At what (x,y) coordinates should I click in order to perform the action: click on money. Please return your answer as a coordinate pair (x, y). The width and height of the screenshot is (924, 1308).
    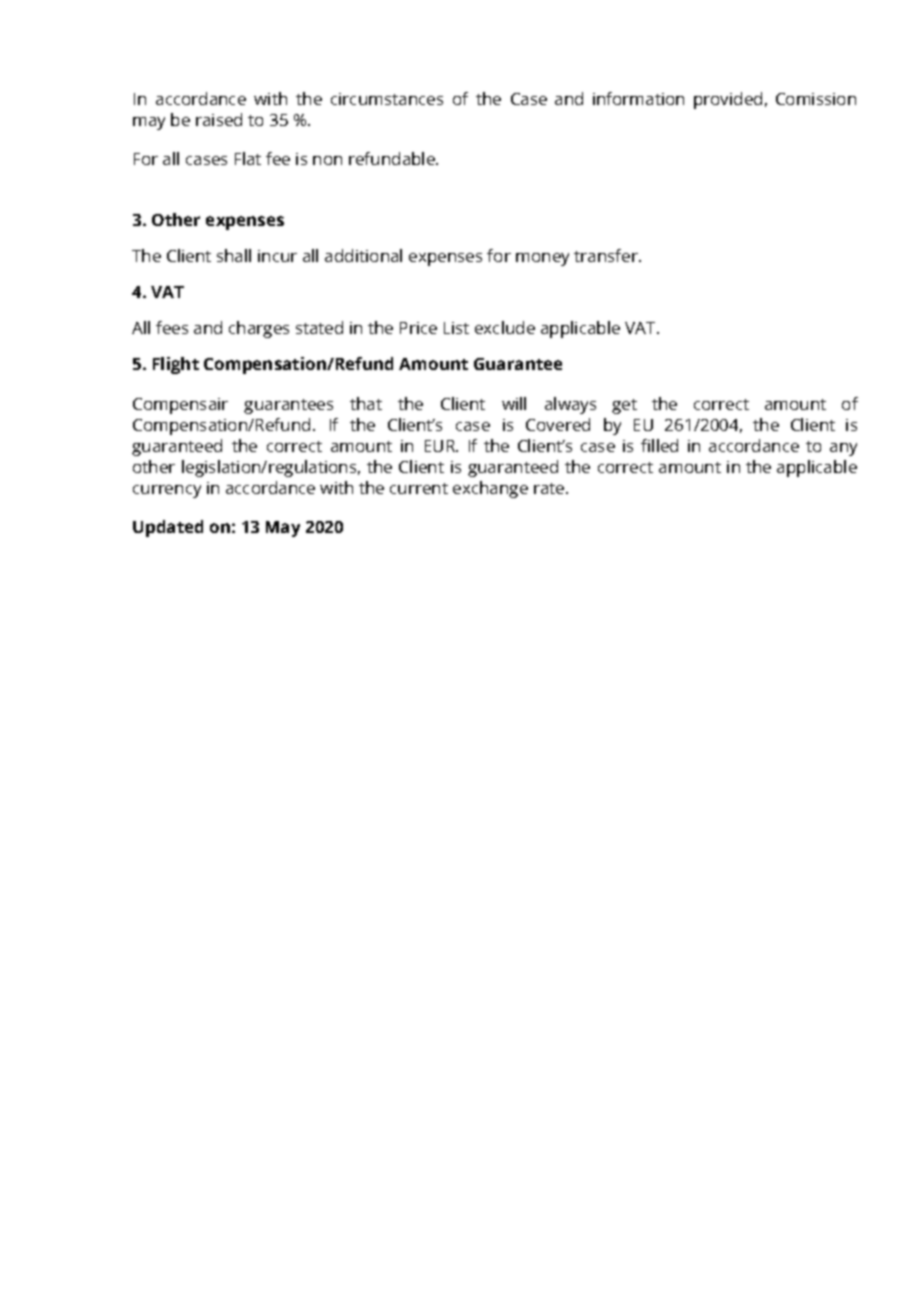
    Looking at the image, I should click on (542, 259).
